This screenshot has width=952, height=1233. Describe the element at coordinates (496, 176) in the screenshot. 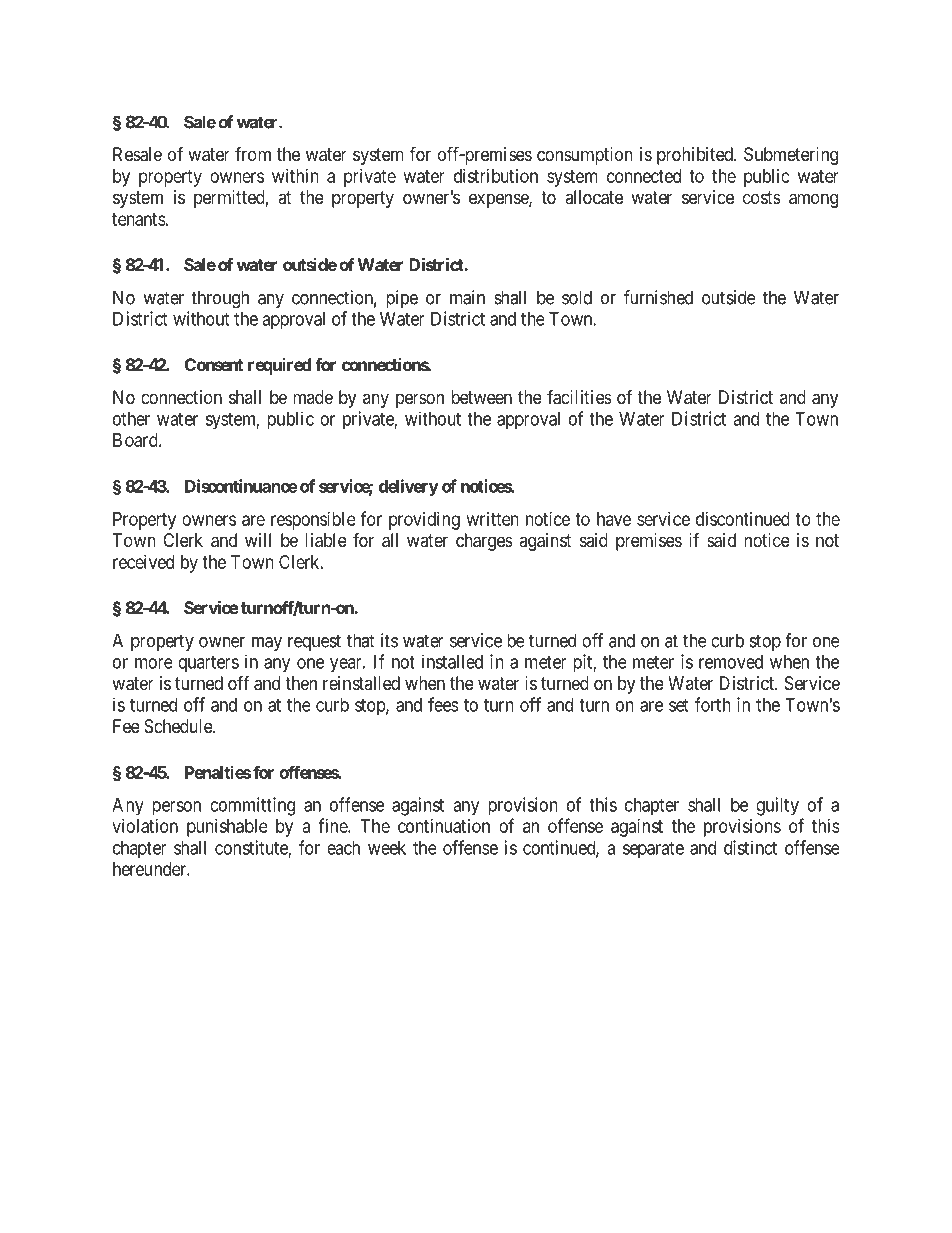

I see `distribution` at that location.
